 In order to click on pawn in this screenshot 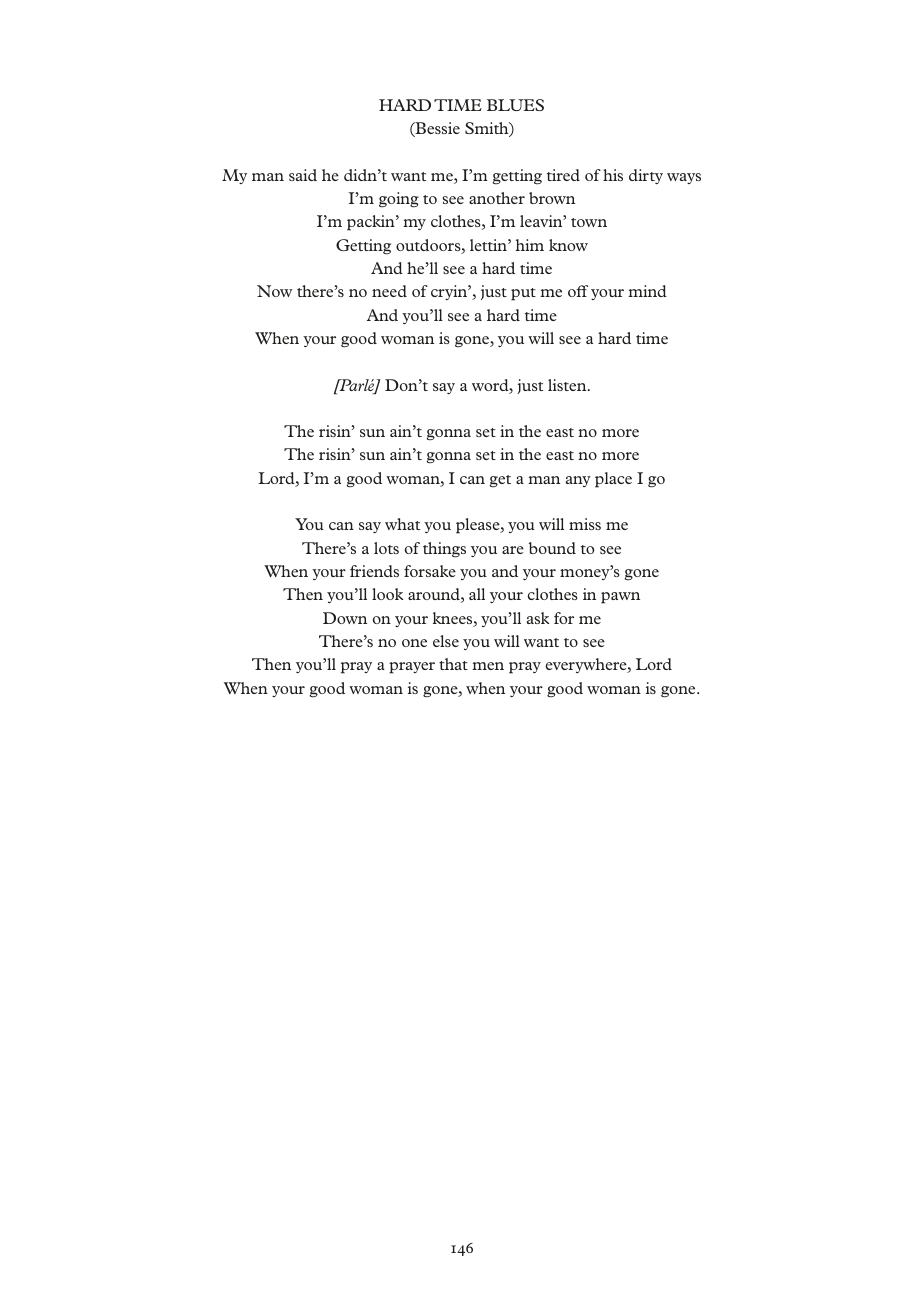, I will do `click(620, 598)`.
